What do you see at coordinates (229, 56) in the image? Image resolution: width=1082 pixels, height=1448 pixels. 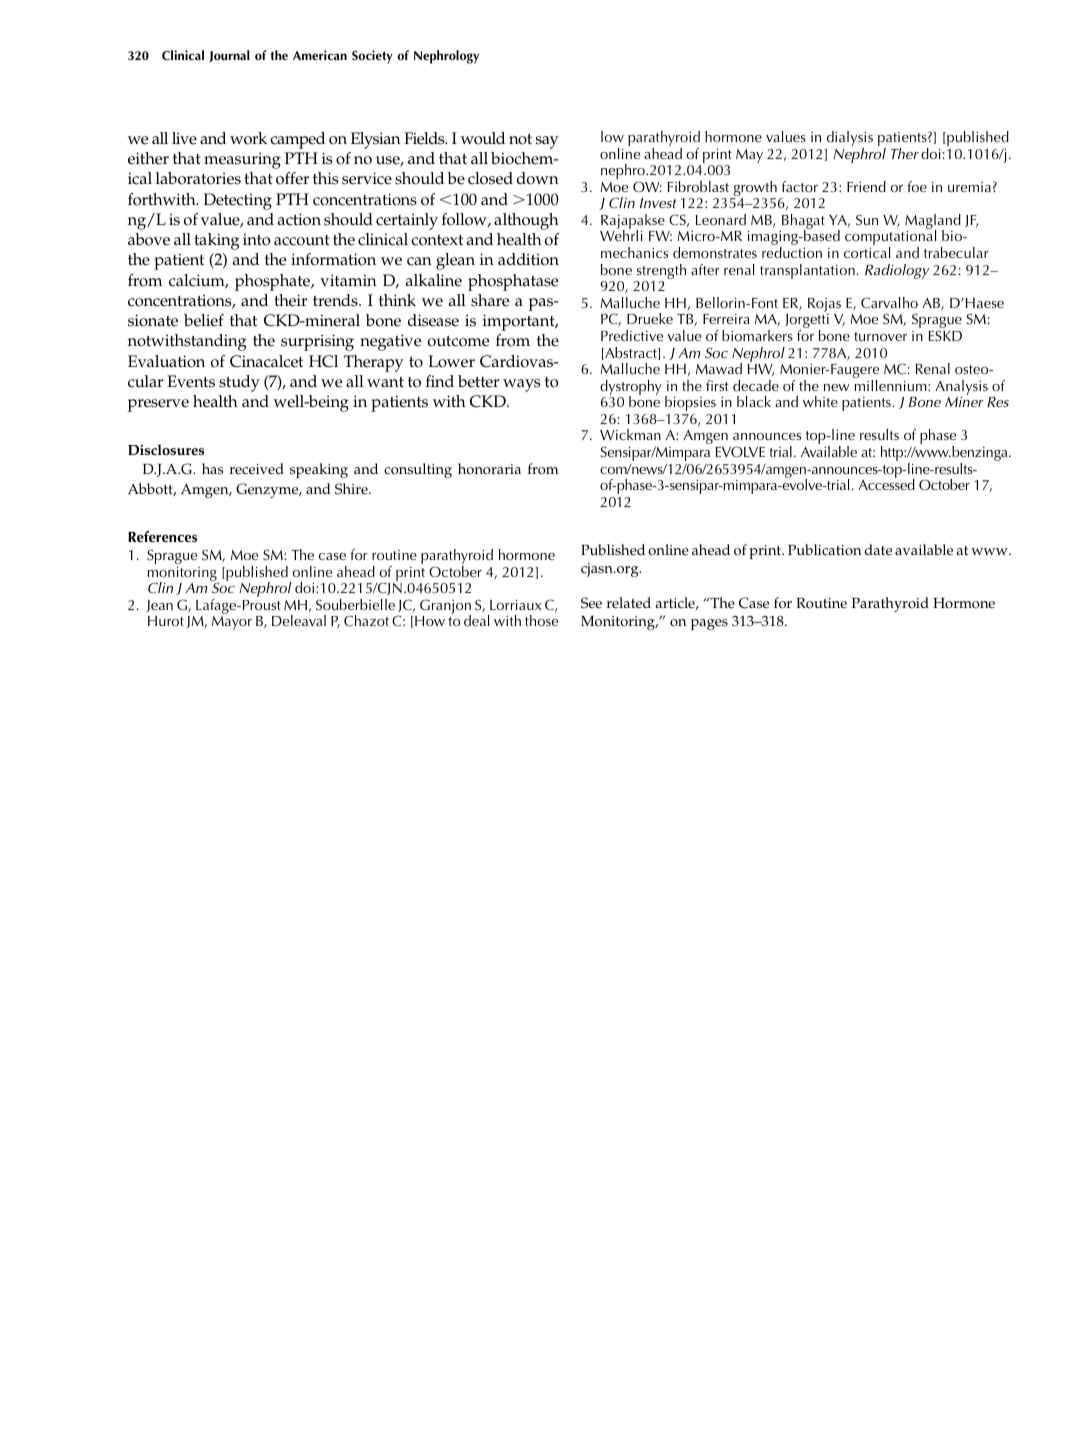 I see `Journal` at bounding box center [229, 56].
